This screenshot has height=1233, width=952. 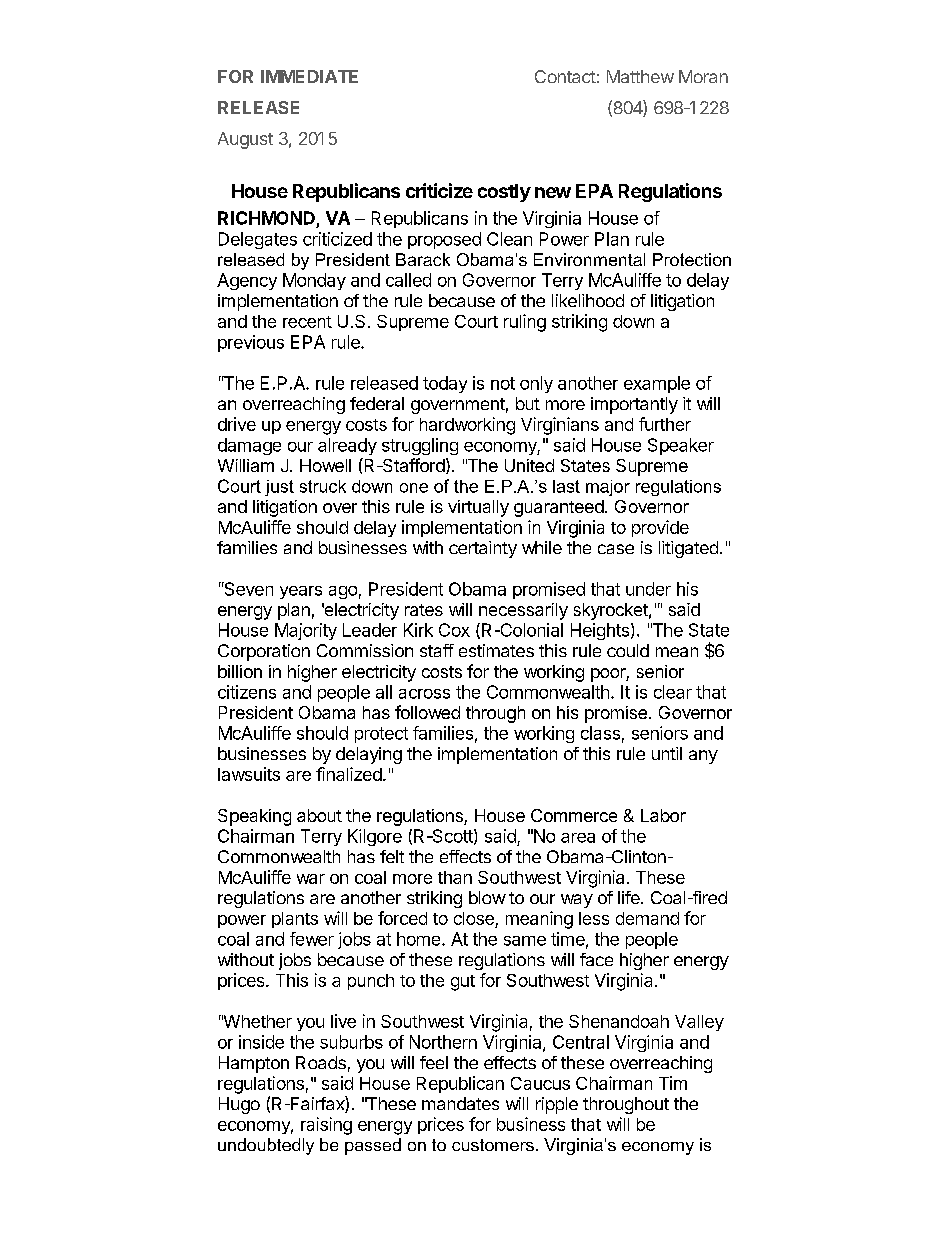 I want to click on raising, so click(x=326, y=1126).
